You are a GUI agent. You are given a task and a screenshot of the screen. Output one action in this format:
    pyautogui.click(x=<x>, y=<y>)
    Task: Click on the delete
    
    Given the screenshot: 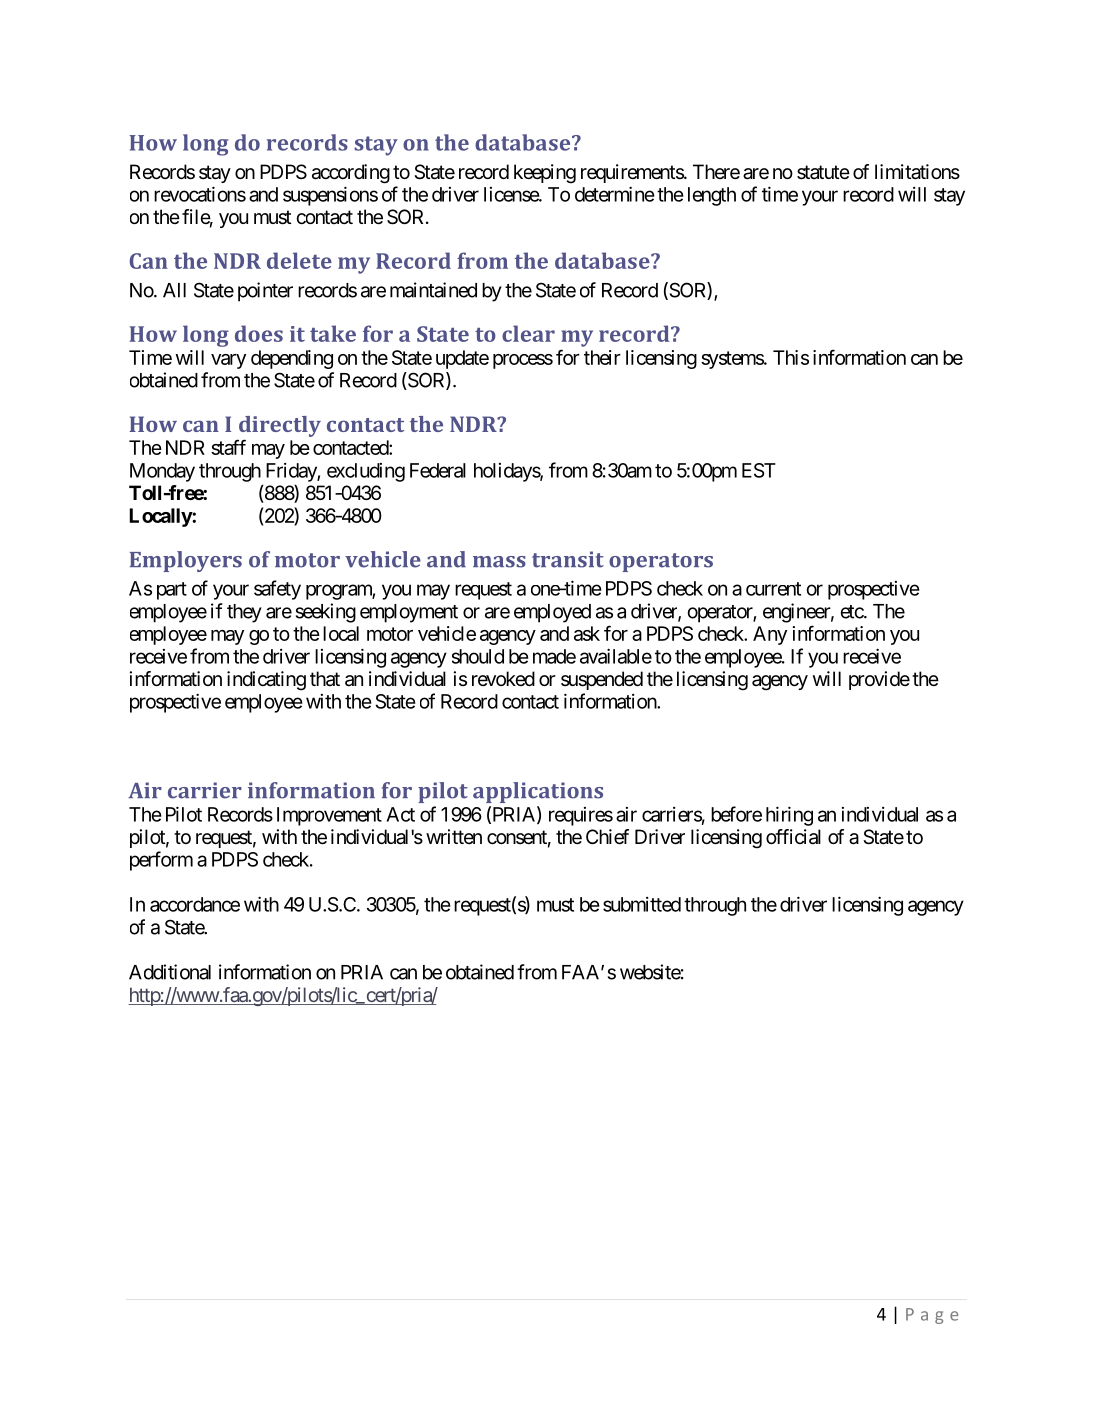 What is the action you would take?
    pyautogui.click(x=299, y=260)
